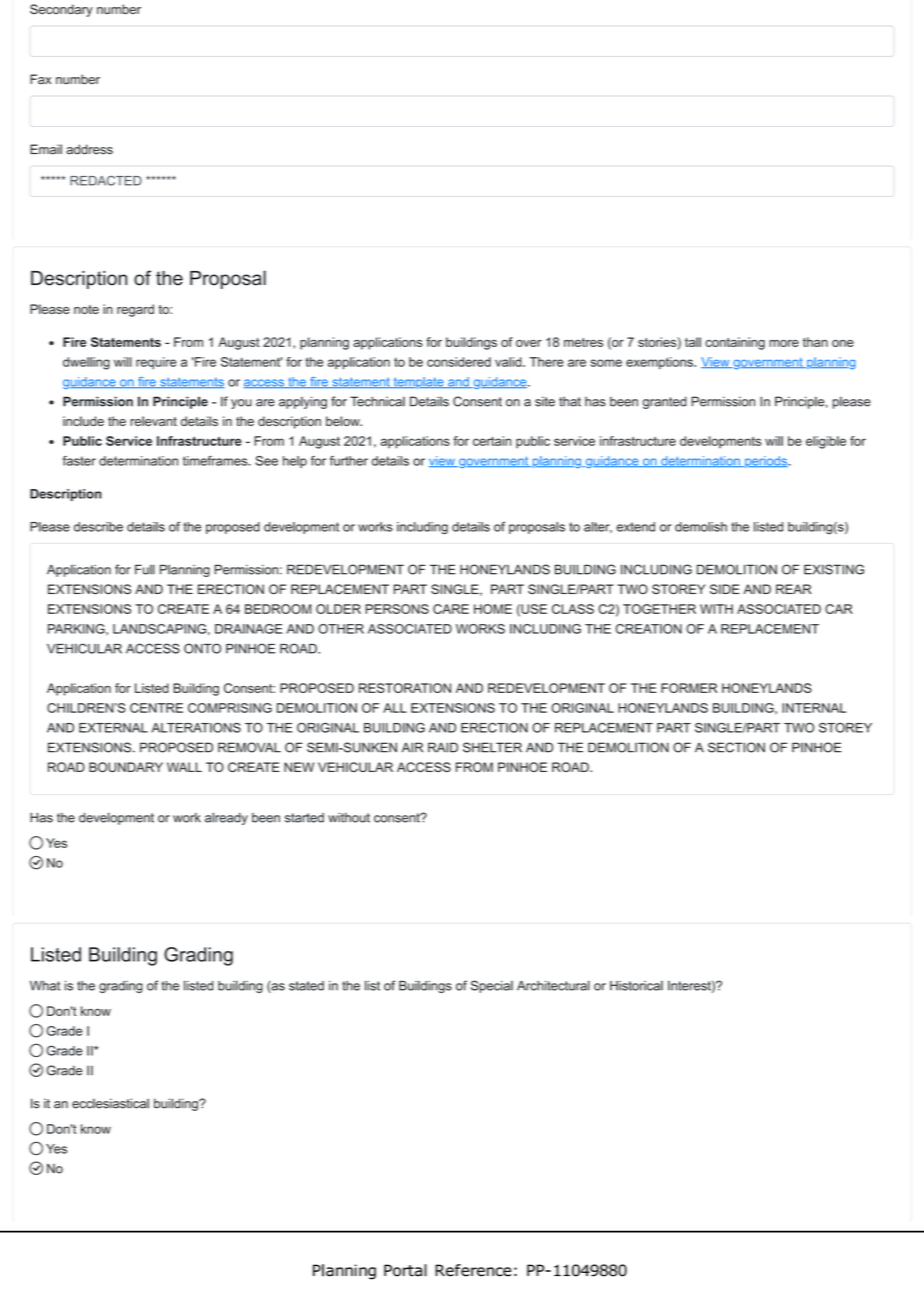 This image has height=1308, width=924. I want to click on CARE, so click(451, 609).
